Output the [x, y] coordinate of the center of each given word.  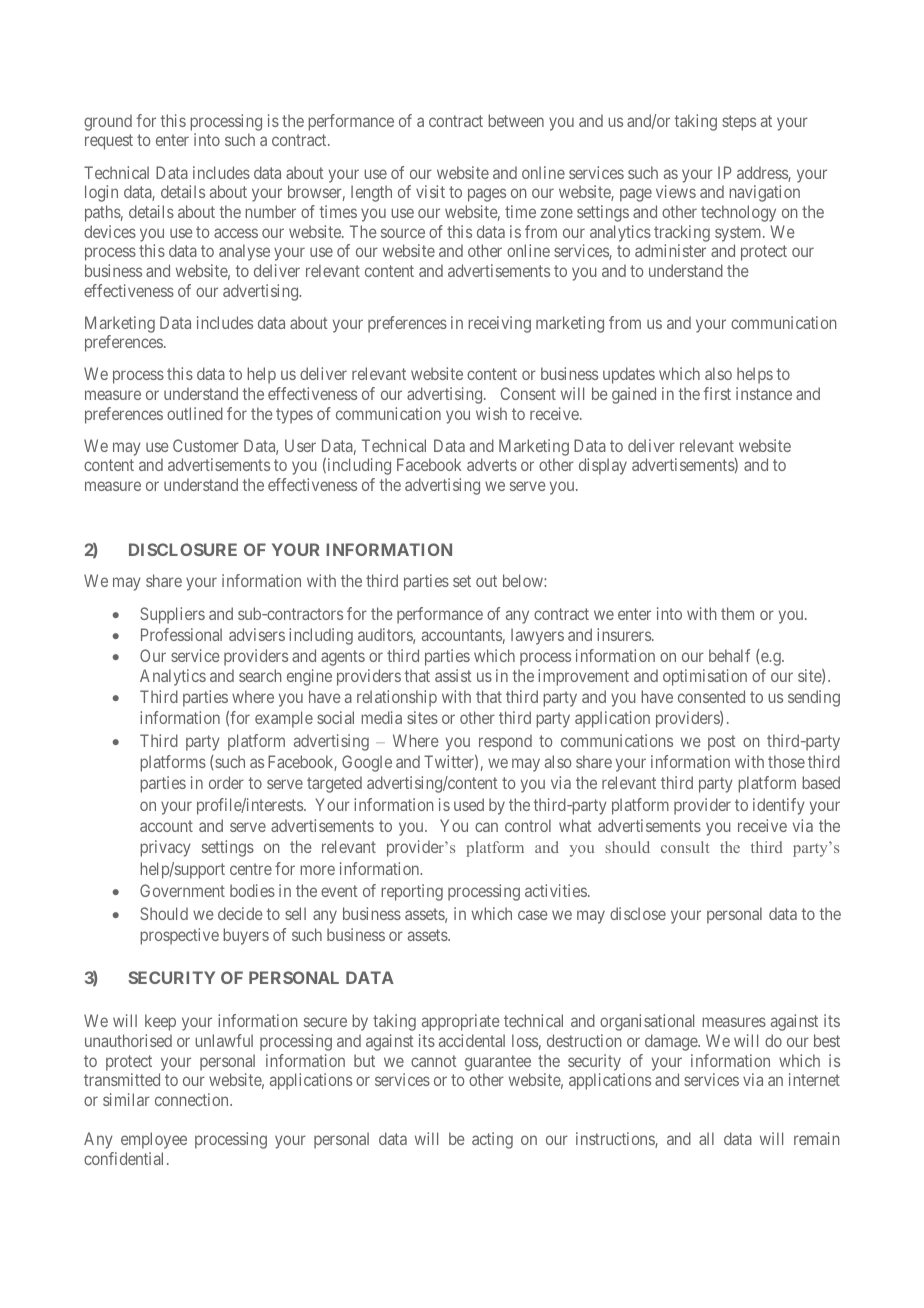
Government [182, 890]
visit [430, 191]
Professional [181, 634]
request [109, 142]
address [763, 174]
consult [685, 847]
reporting [412, 892]
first [717, 393]
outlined [195, 413]
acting [492, 1140]
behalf [729, 655]
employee [154, 1140]
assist [453, 675]
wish [491, 413]
